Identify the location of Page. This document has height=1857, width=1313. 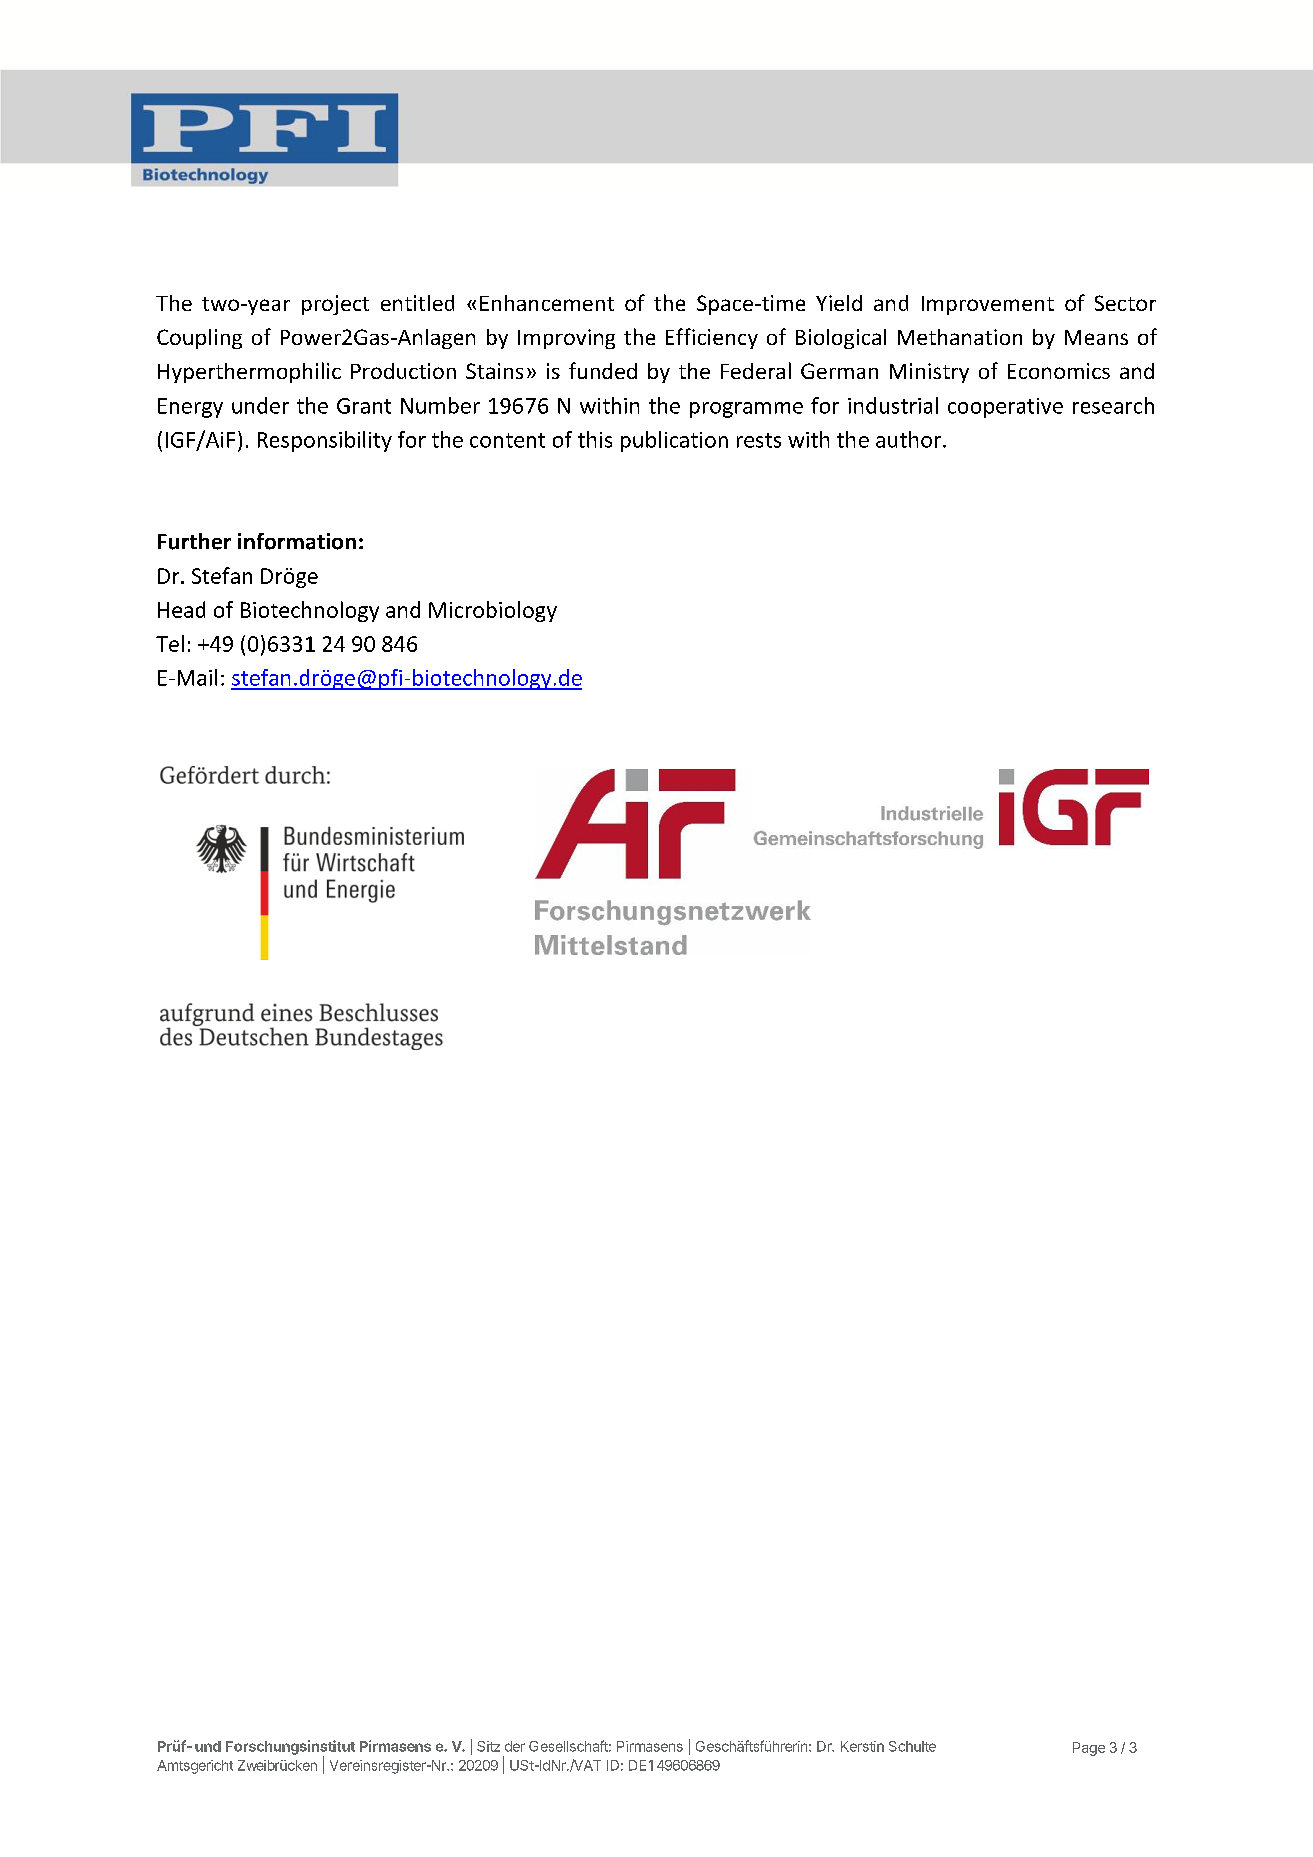
(1089, 1749).
